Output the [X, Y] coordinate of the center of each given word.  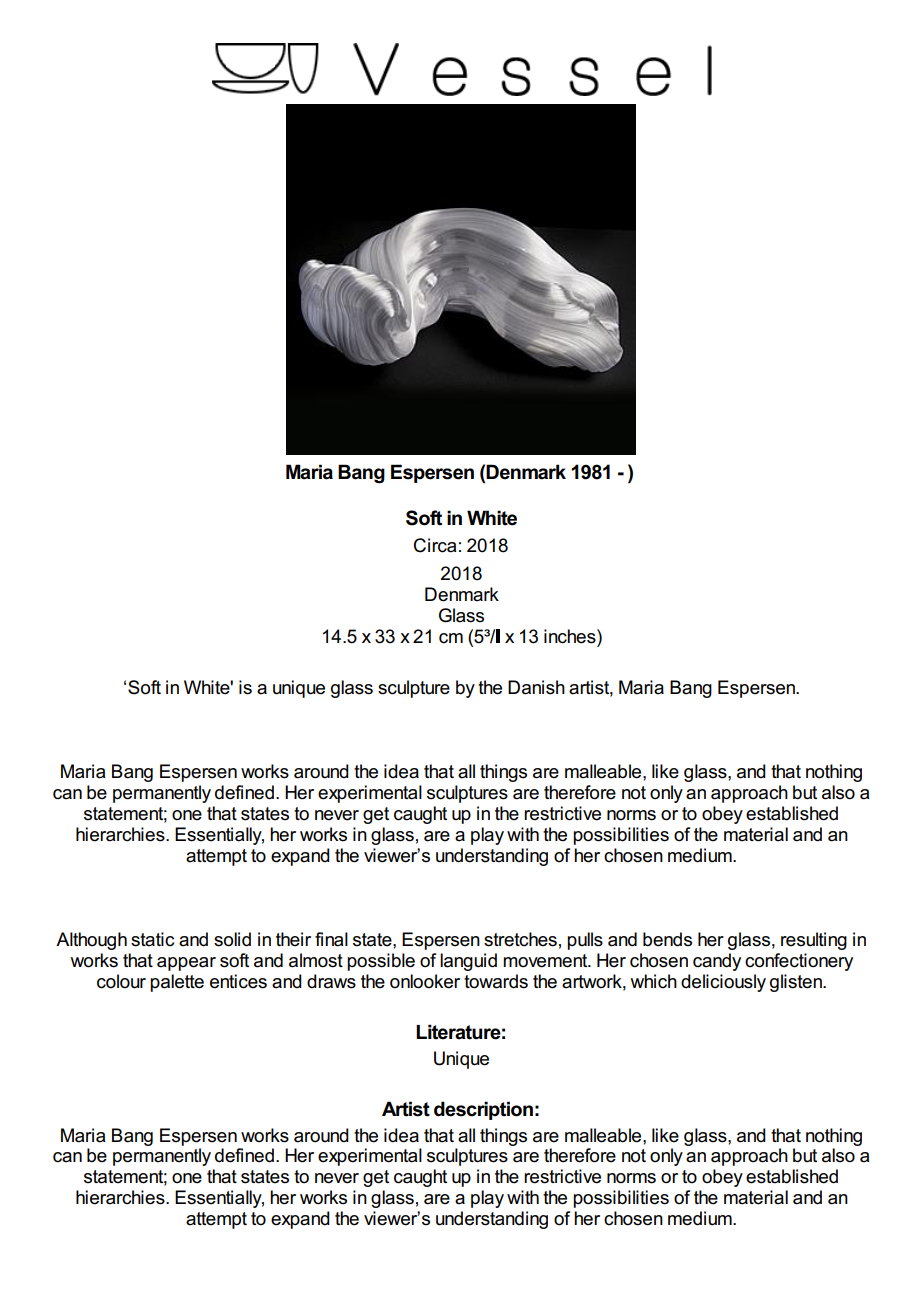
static [152, 939]
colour [121, 981]
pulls [585, 941]
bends [667, 939]
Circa [435, 545]
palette [177, 983]
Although [91, 941]
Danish [536, 687]
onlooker [425, 981]
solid [232, 939]
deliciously [723, 983]
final [331, 939]
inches [571, 636]
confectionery [799, 962]
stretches [520, 939]
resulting [814, 941]
